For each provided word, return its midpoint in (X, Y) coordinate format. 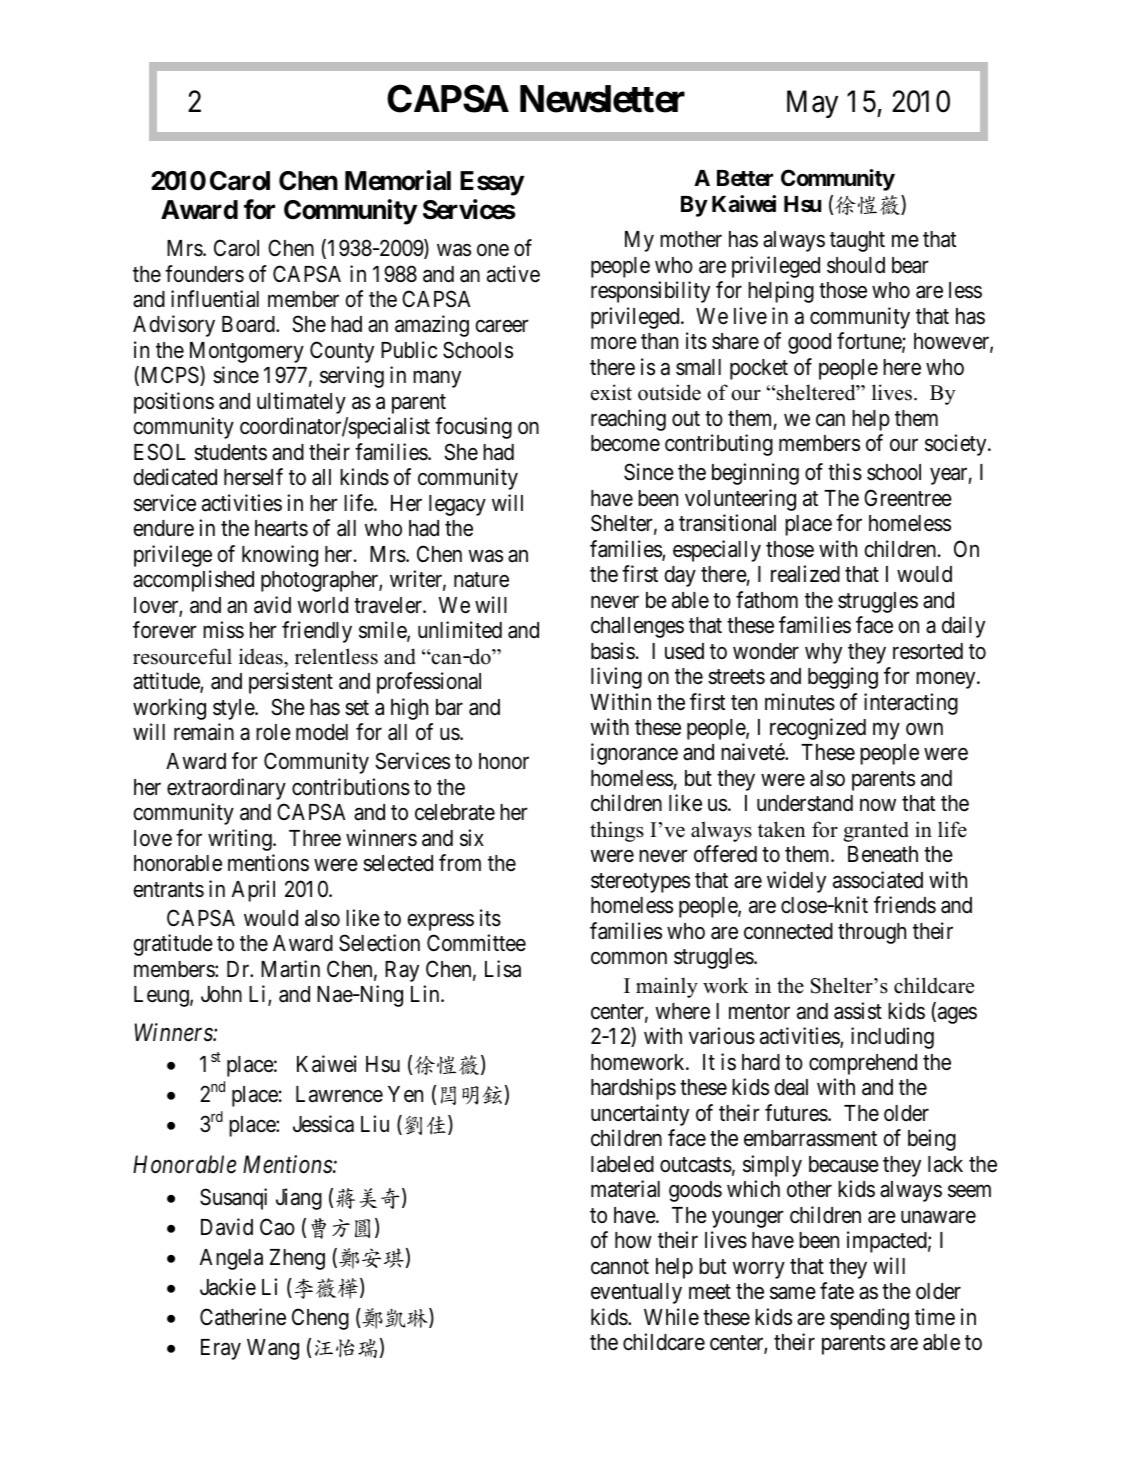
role (273, 732)
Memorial (398, 180)
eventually (636, 1293)
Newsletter (602, 99)
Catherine (243, 1317)
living (616, 678)
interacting (911, 704)
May (812, 104)
